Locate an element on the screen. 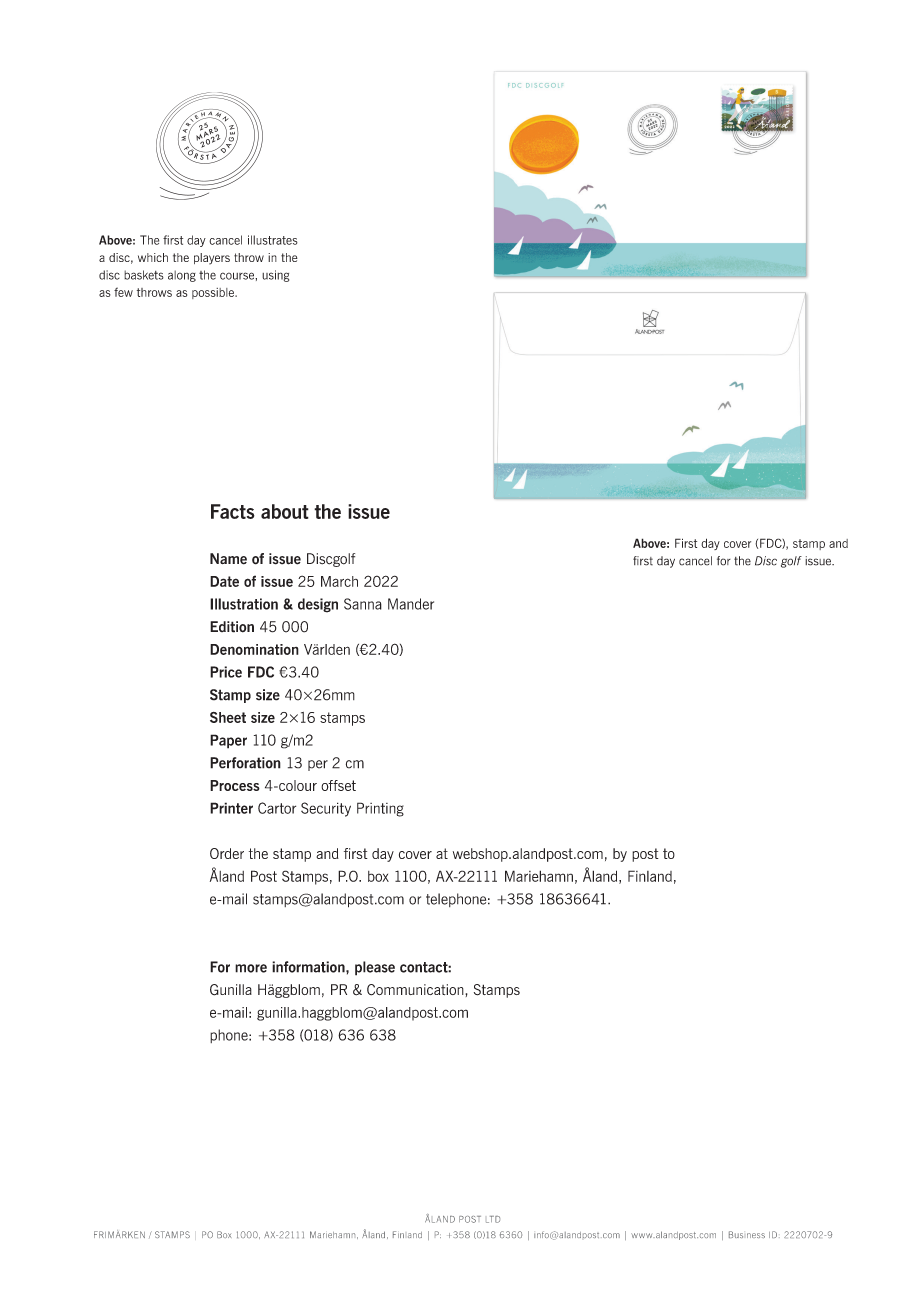 This screenshot has width=924, height=1308. along is located at coordinates (182, 276).
